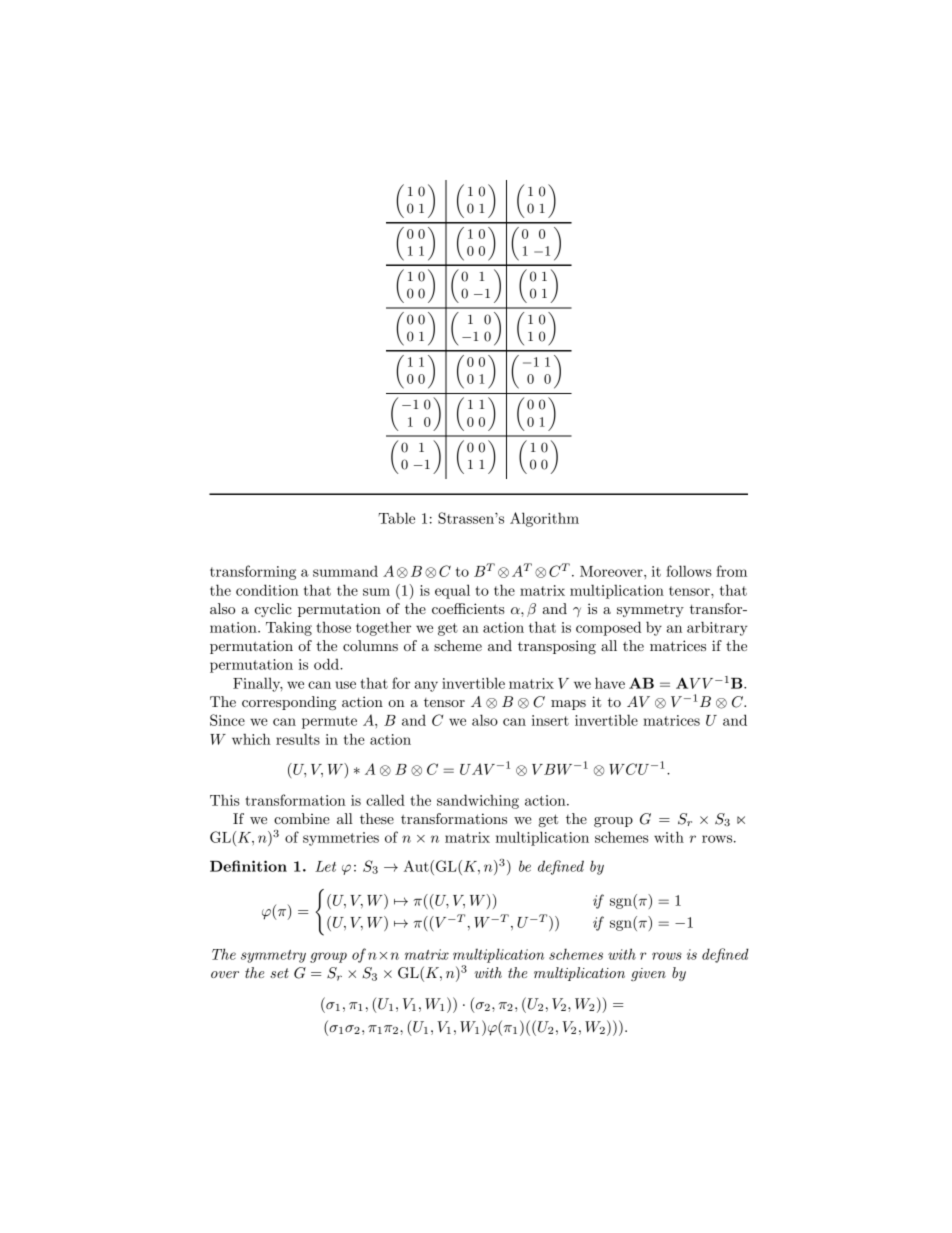 The height and width of the document is (1233, 952). What do you see at coordinates (396, 518) in the document?
I see `Table` at bounding box center [396, 518].
